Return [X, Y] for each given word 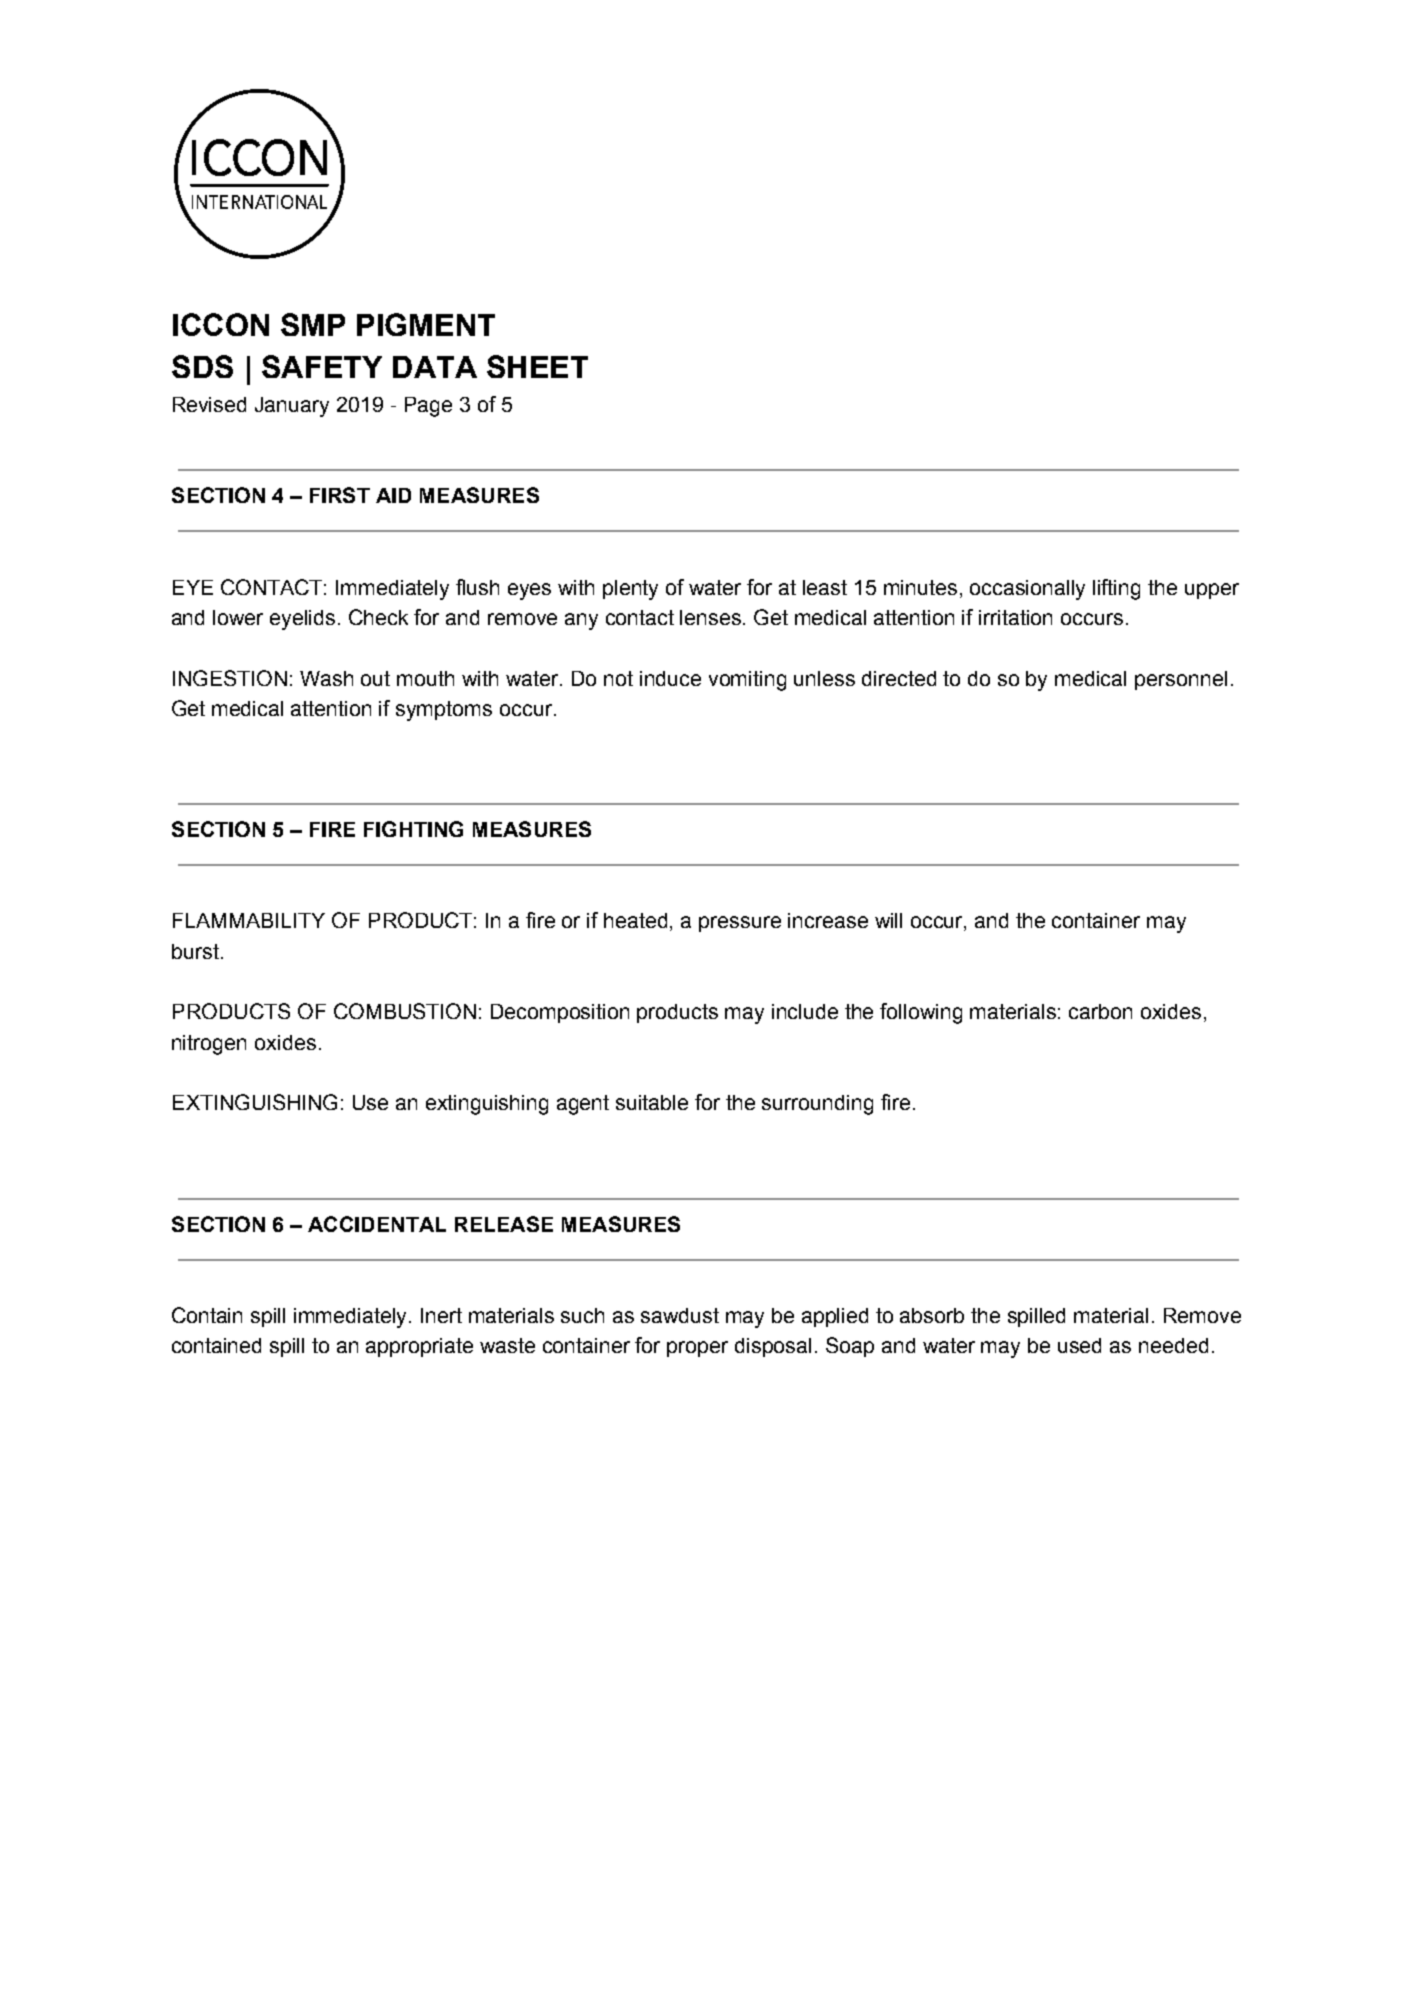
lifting [1116, 589]
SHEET [537, 366]
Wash [326, 678]
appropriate [419, 1347]
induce [670, 678]
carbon [1100, 1011]
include [805, 1011]
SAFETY [322, 366]
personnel [1181, 680]
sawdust [680, 1315]
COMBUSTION [405, 1011]
